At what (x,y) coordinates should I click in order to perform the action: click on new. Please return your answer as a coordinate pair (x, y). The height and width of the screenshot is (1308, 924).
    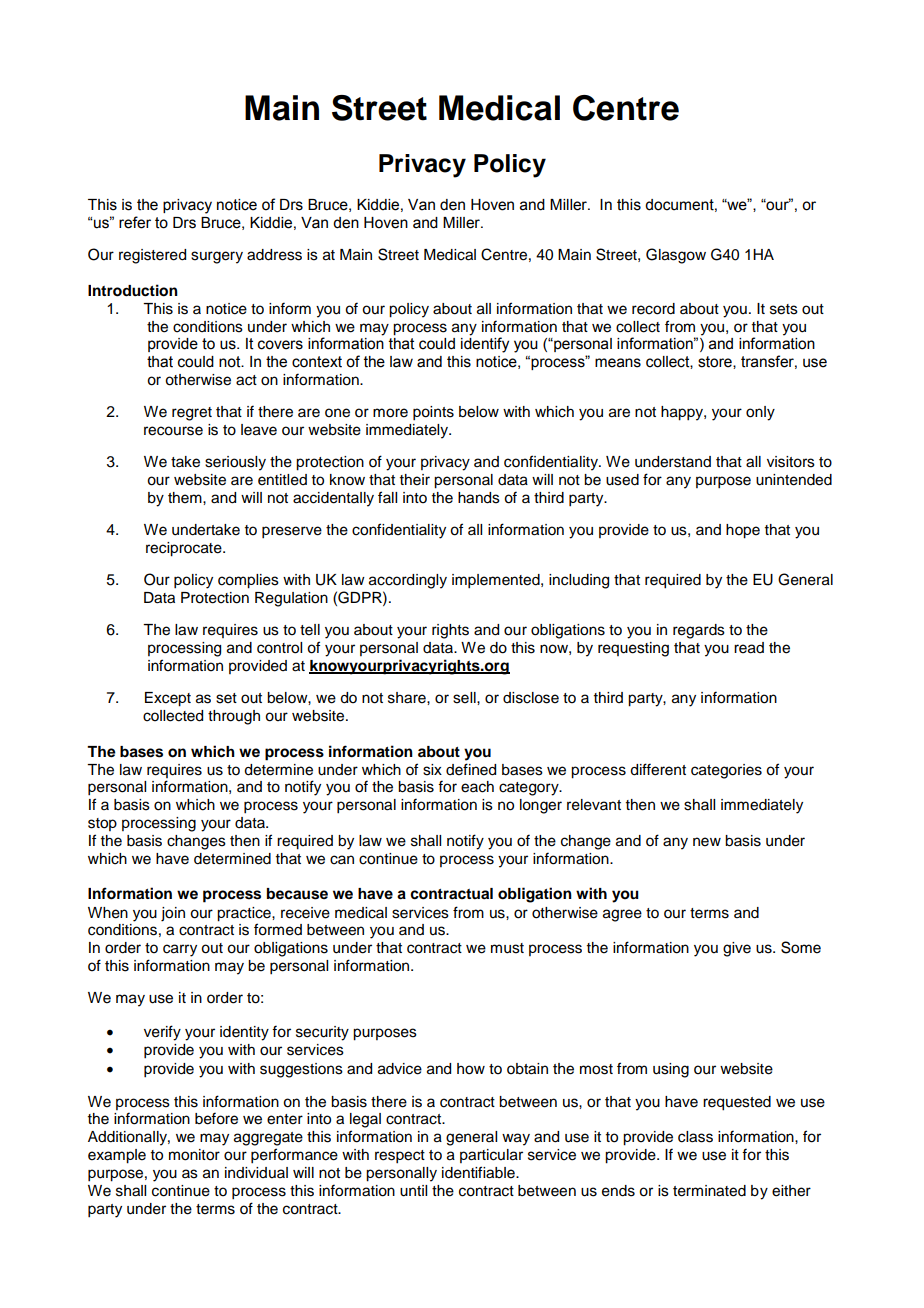
    Looking at the image, I should click on (707, 842).
